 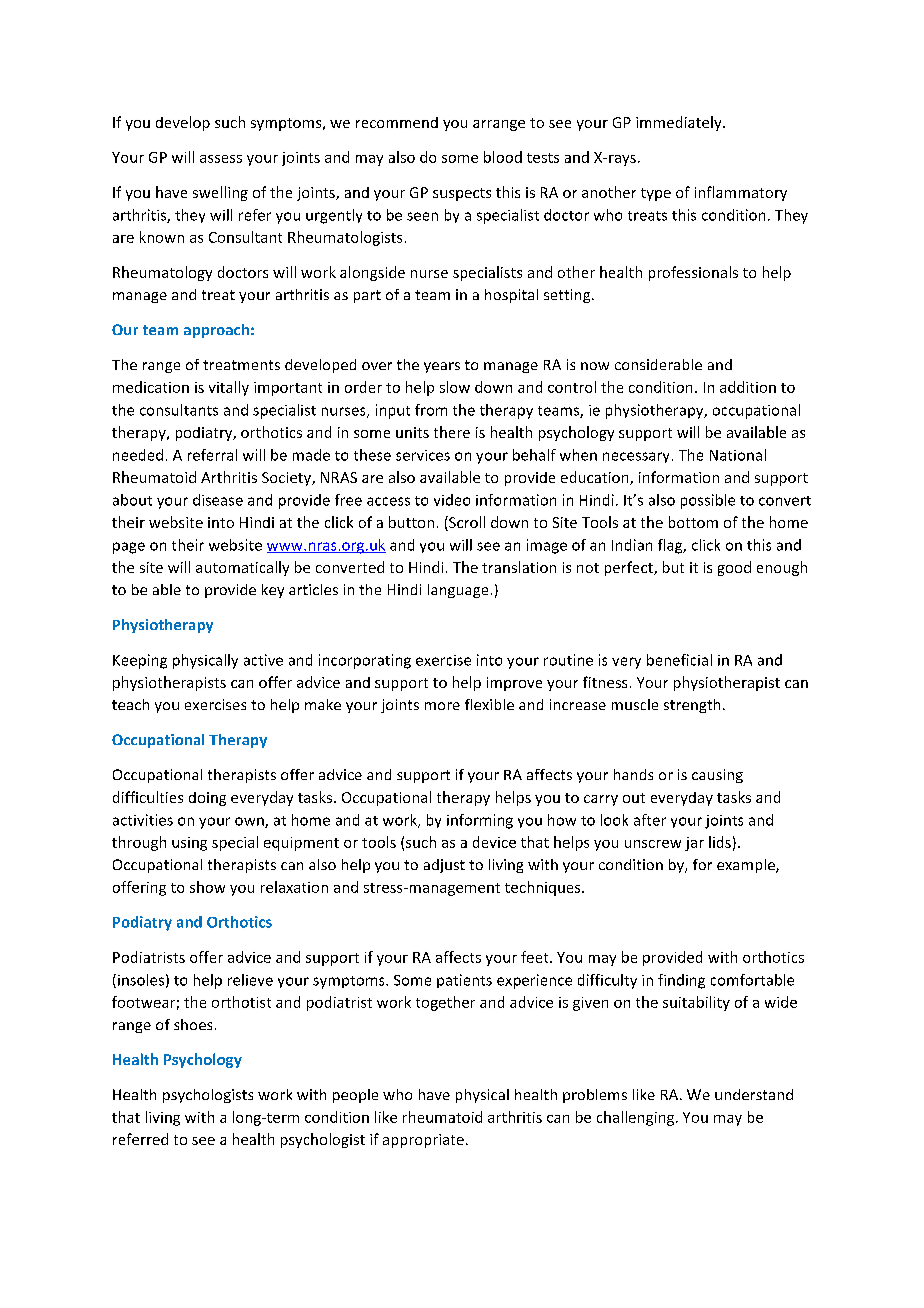 I want to click on beneficial, so click(x=679, y=660).
